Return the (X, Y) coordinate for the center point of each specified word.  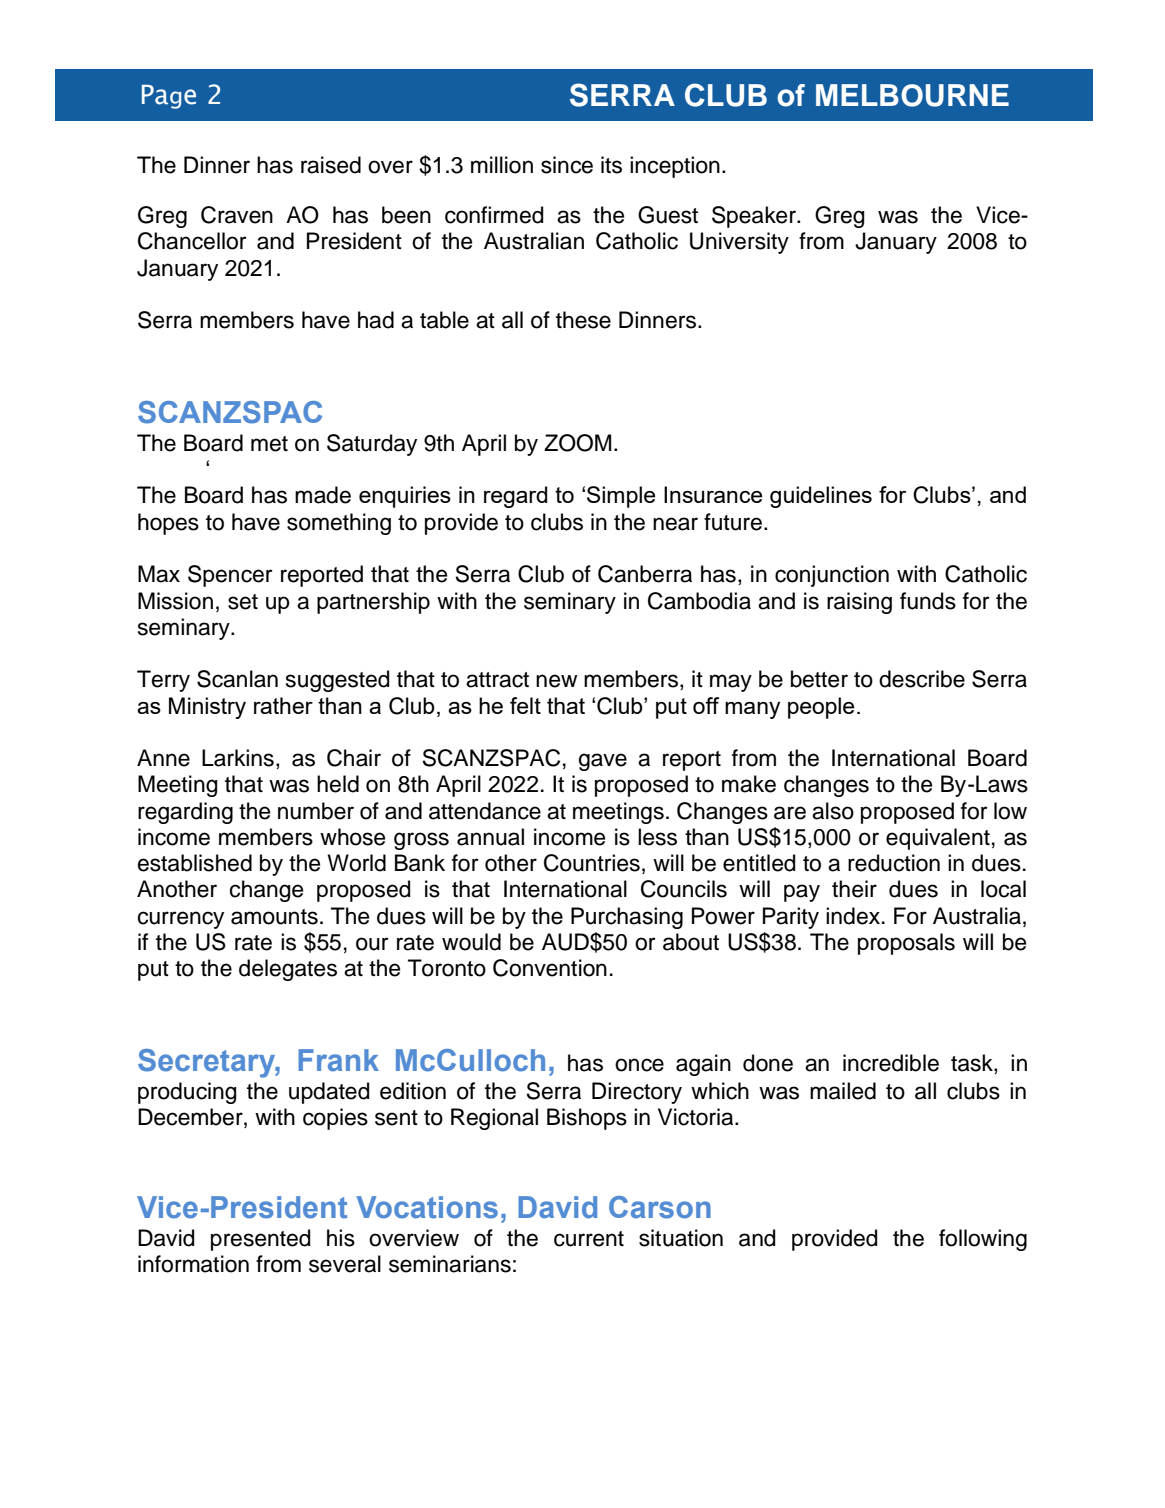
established (195, 863)
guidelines (821, 497)
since (567, 165)
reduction (894, 863)
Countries (592, 863)
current (589, 1239)
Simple (621, 497)
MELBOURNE (912, 95)
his (341, 1238)
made (323, 495)
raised (331, 165)
